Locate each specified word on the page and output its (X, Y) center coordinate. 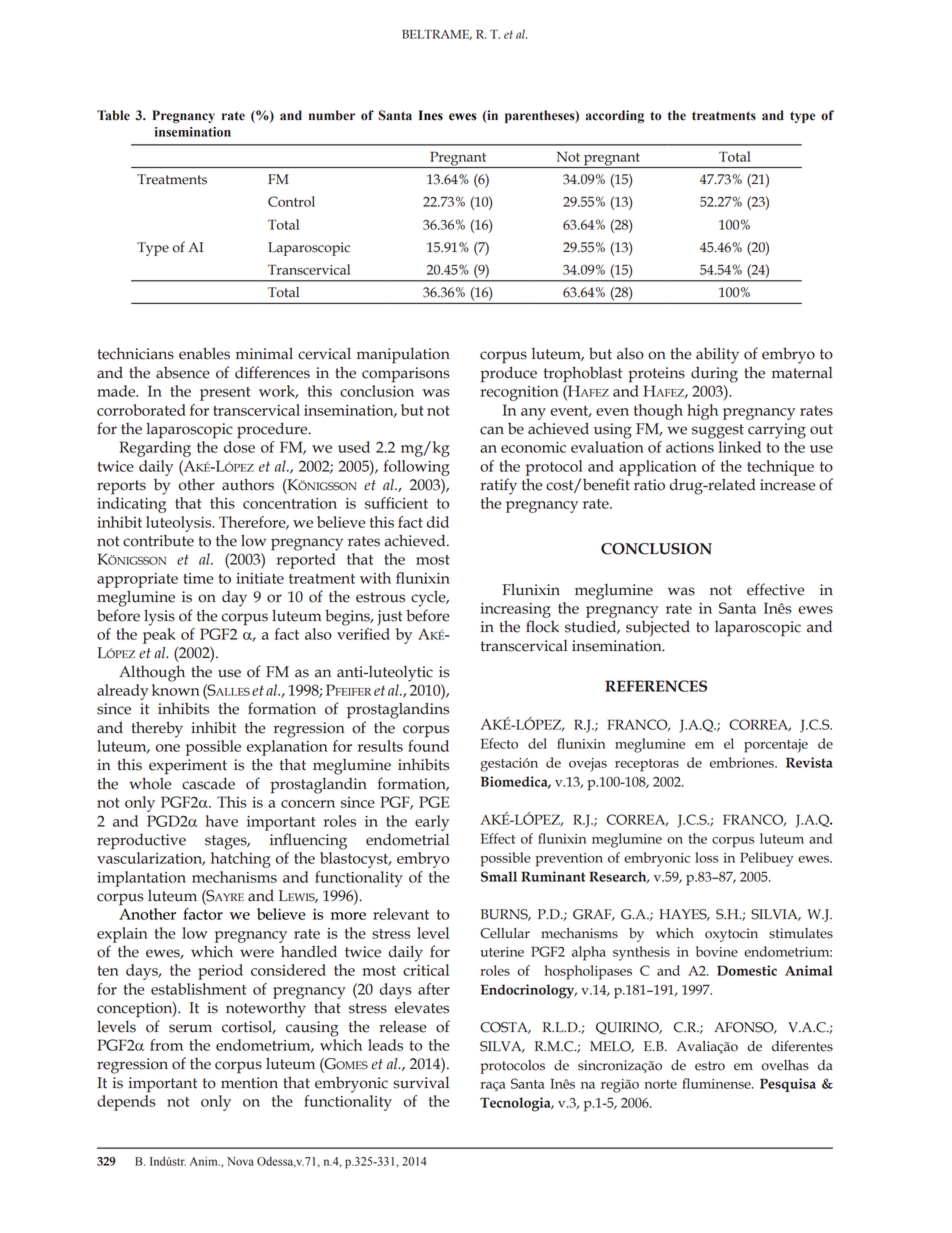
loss (706, 857)
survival (421, 1082)
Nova (240, 1161)
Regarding (155, 449)
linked (740, 447)
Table (113, 115)
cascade (208, 783)
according (615, 116)
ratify (498, 486)
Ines (431, 115)
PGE (434, 802)
